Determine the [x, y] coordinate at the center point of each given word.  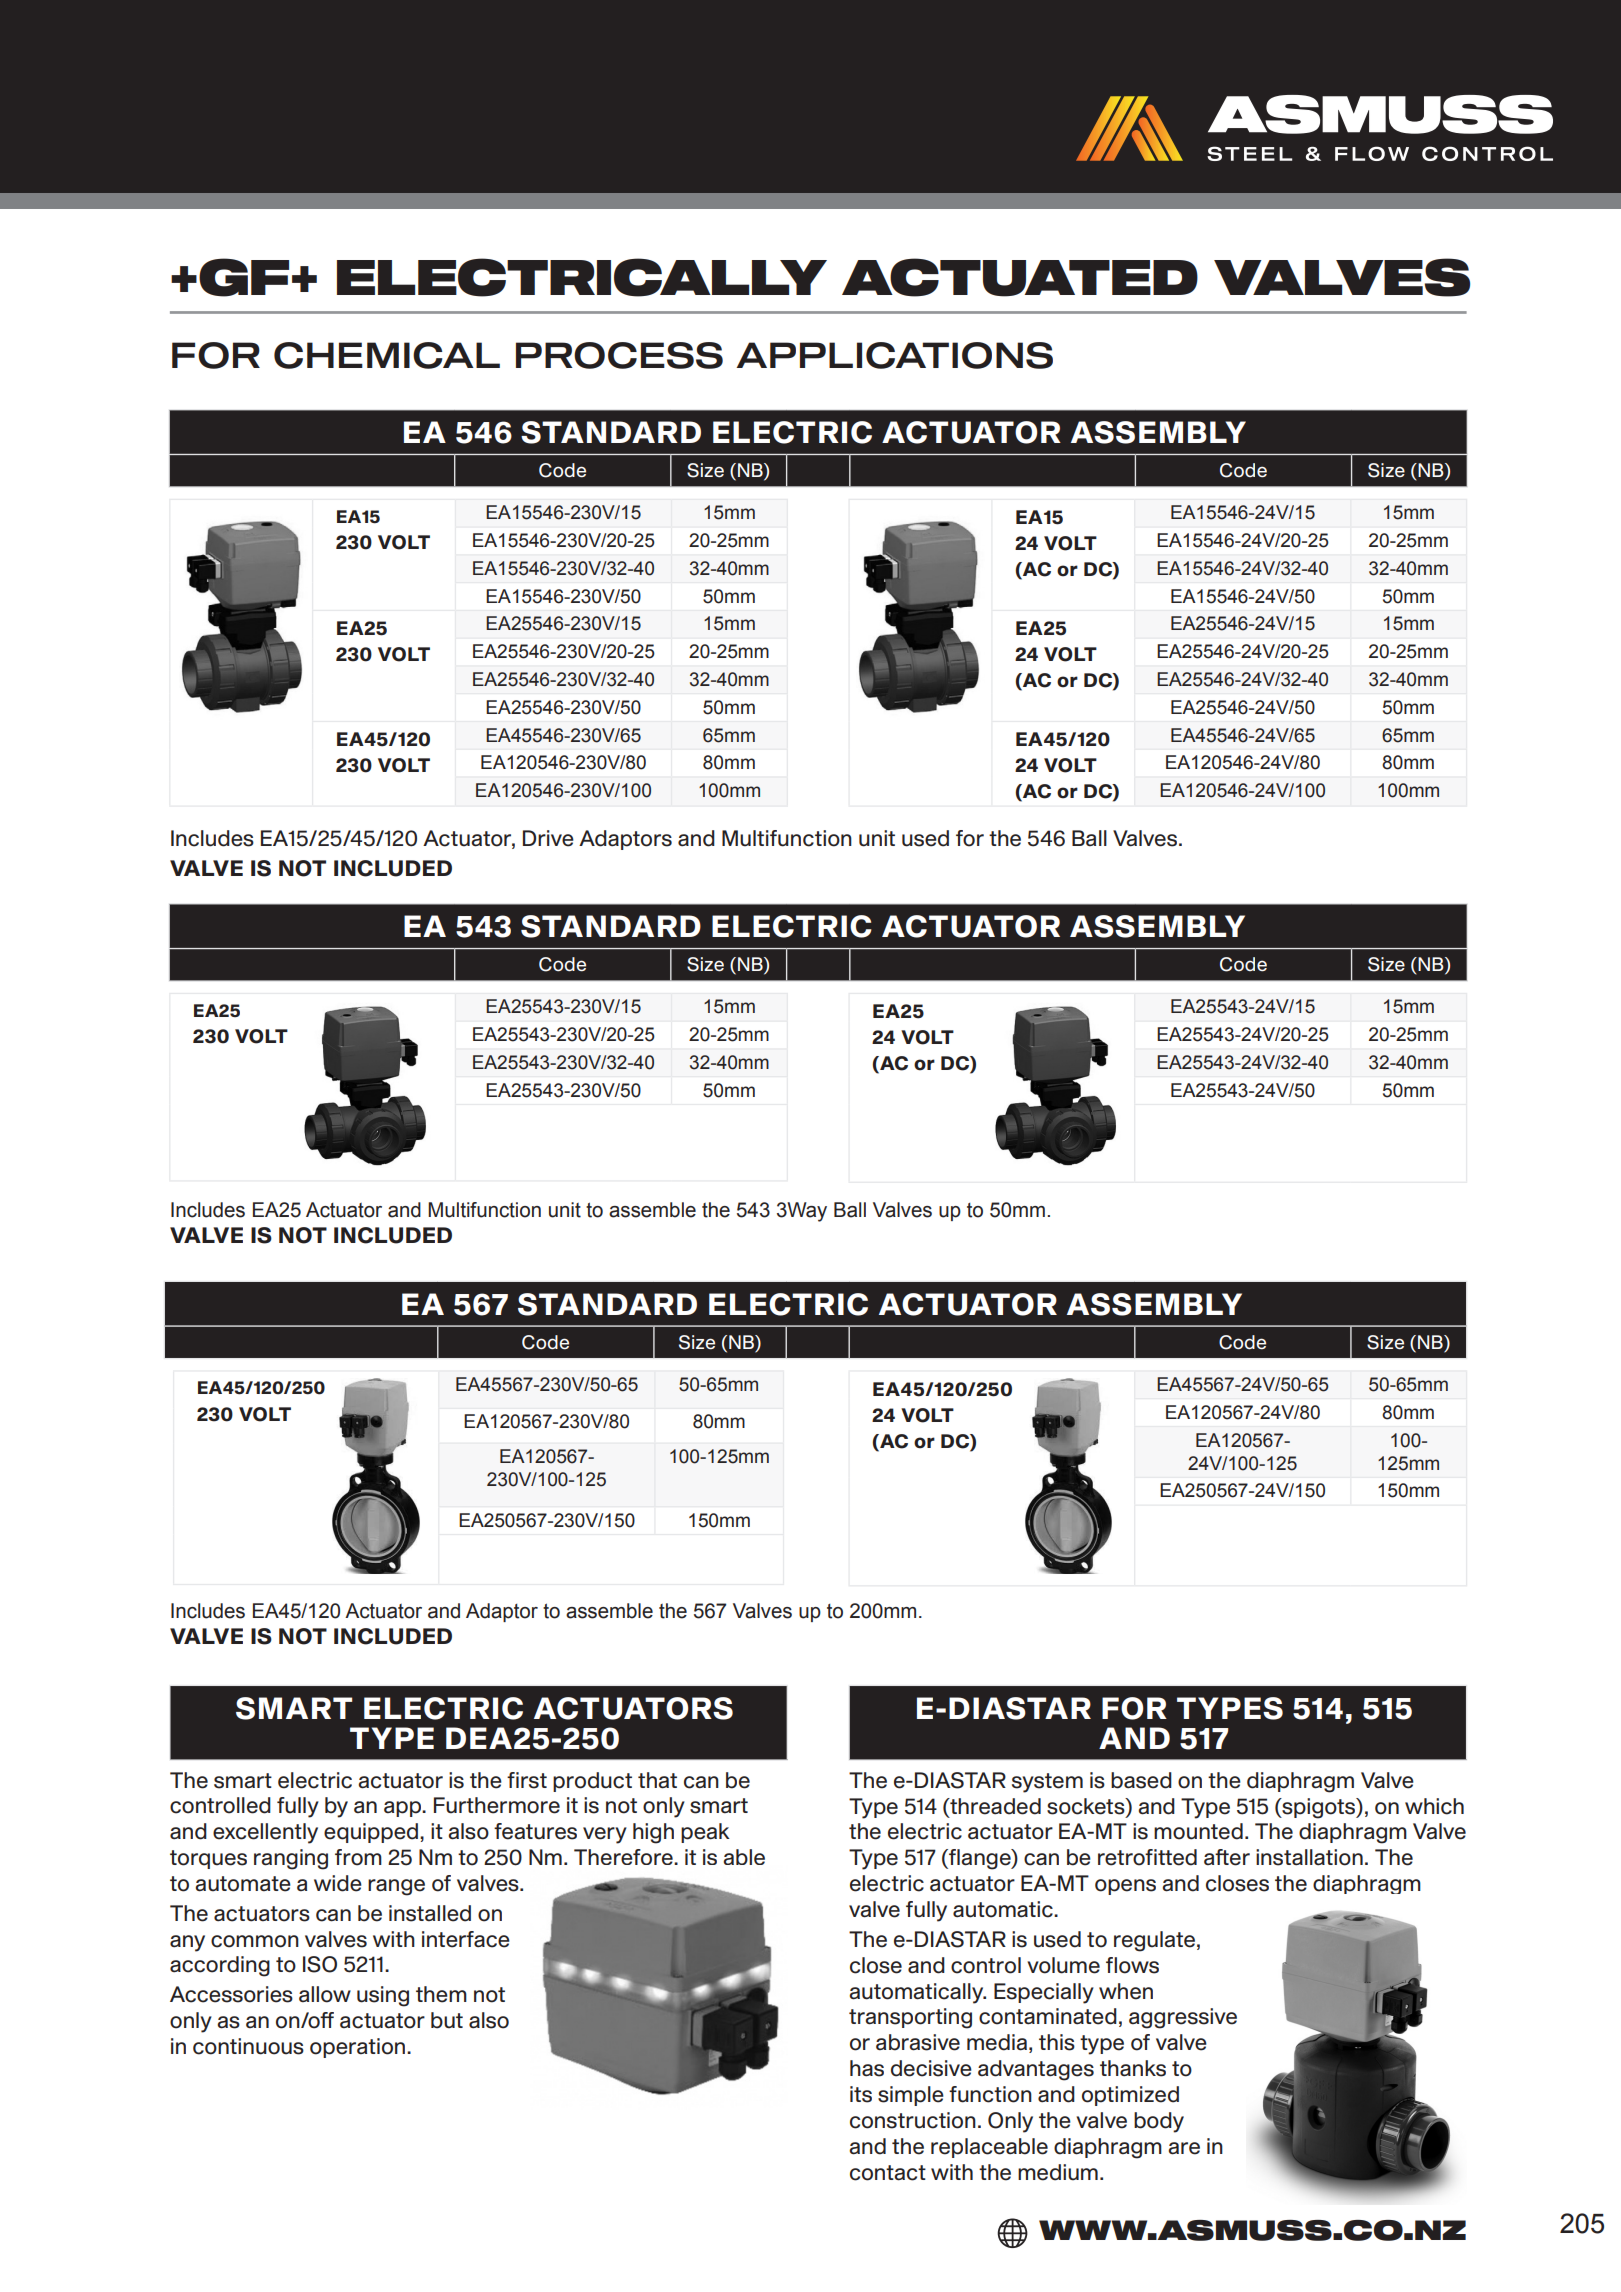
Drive [548, 838]
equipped [372, 1833]
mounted [1198, 1831]
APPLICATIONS [894, 355]
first [527, 1780]
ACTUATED [1020, 277]
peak [705, 1833]
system [1047, 1783]
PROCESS [619, 355]
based [1141, 1780]
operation [359, 2048]
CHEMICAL [387, 355]
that [657, 1780]
